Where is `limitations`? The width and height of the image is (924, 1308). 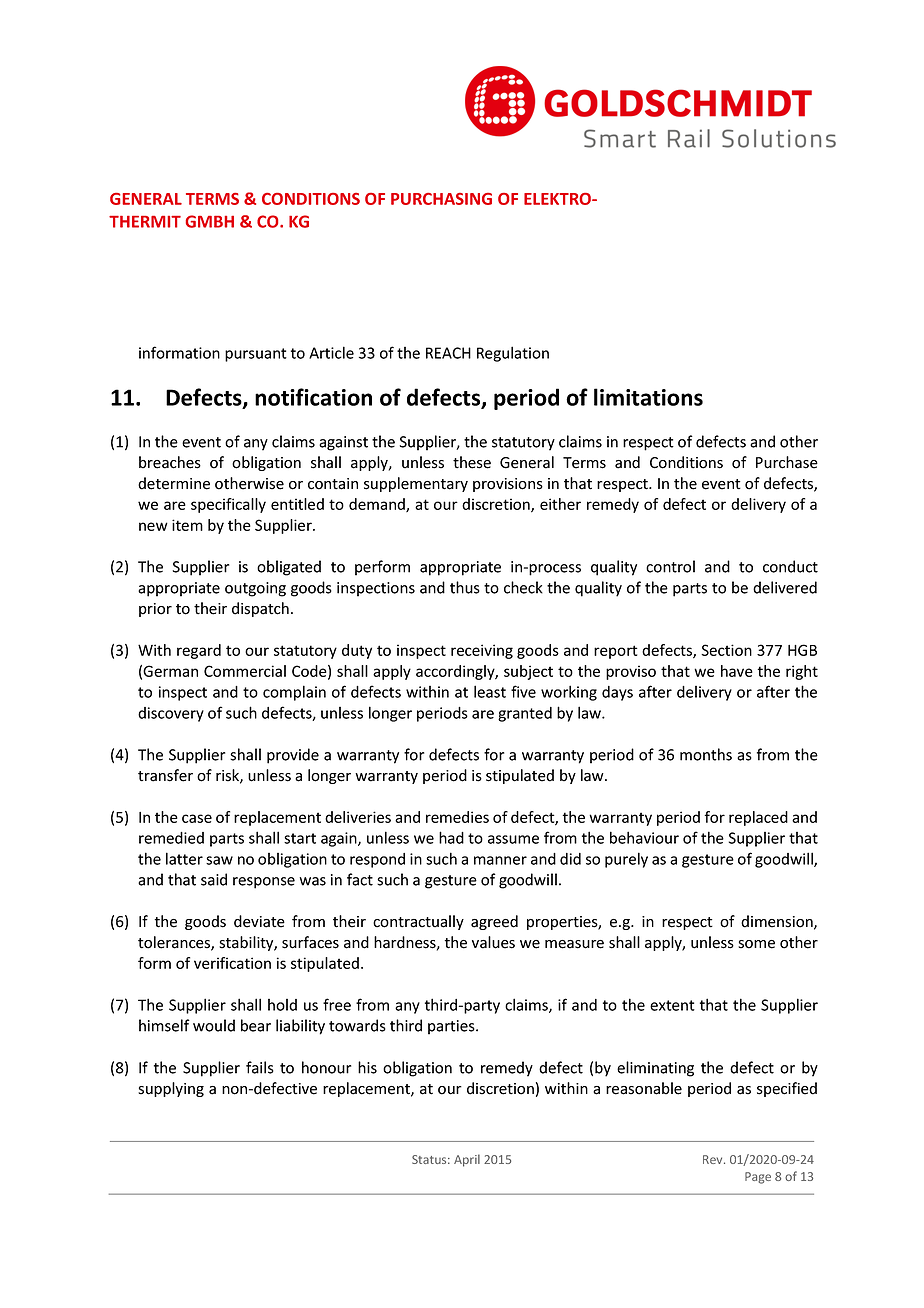 limitations is located at coordinates (648, 397).
